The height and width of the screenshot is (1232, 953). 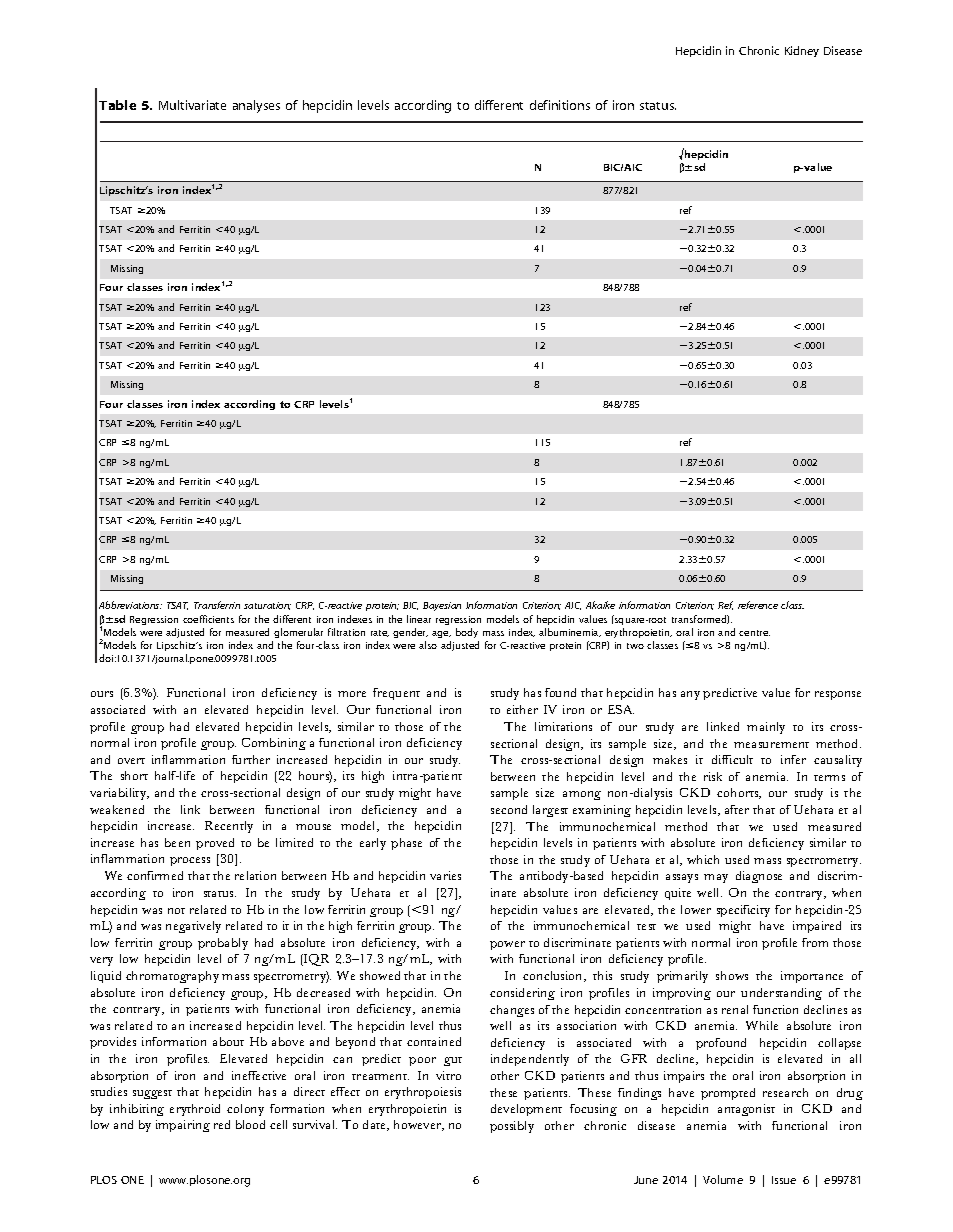 What do you see at coordinates (441, 634) in the screenshot?
I see `age` at bounding box center [441, 634].
